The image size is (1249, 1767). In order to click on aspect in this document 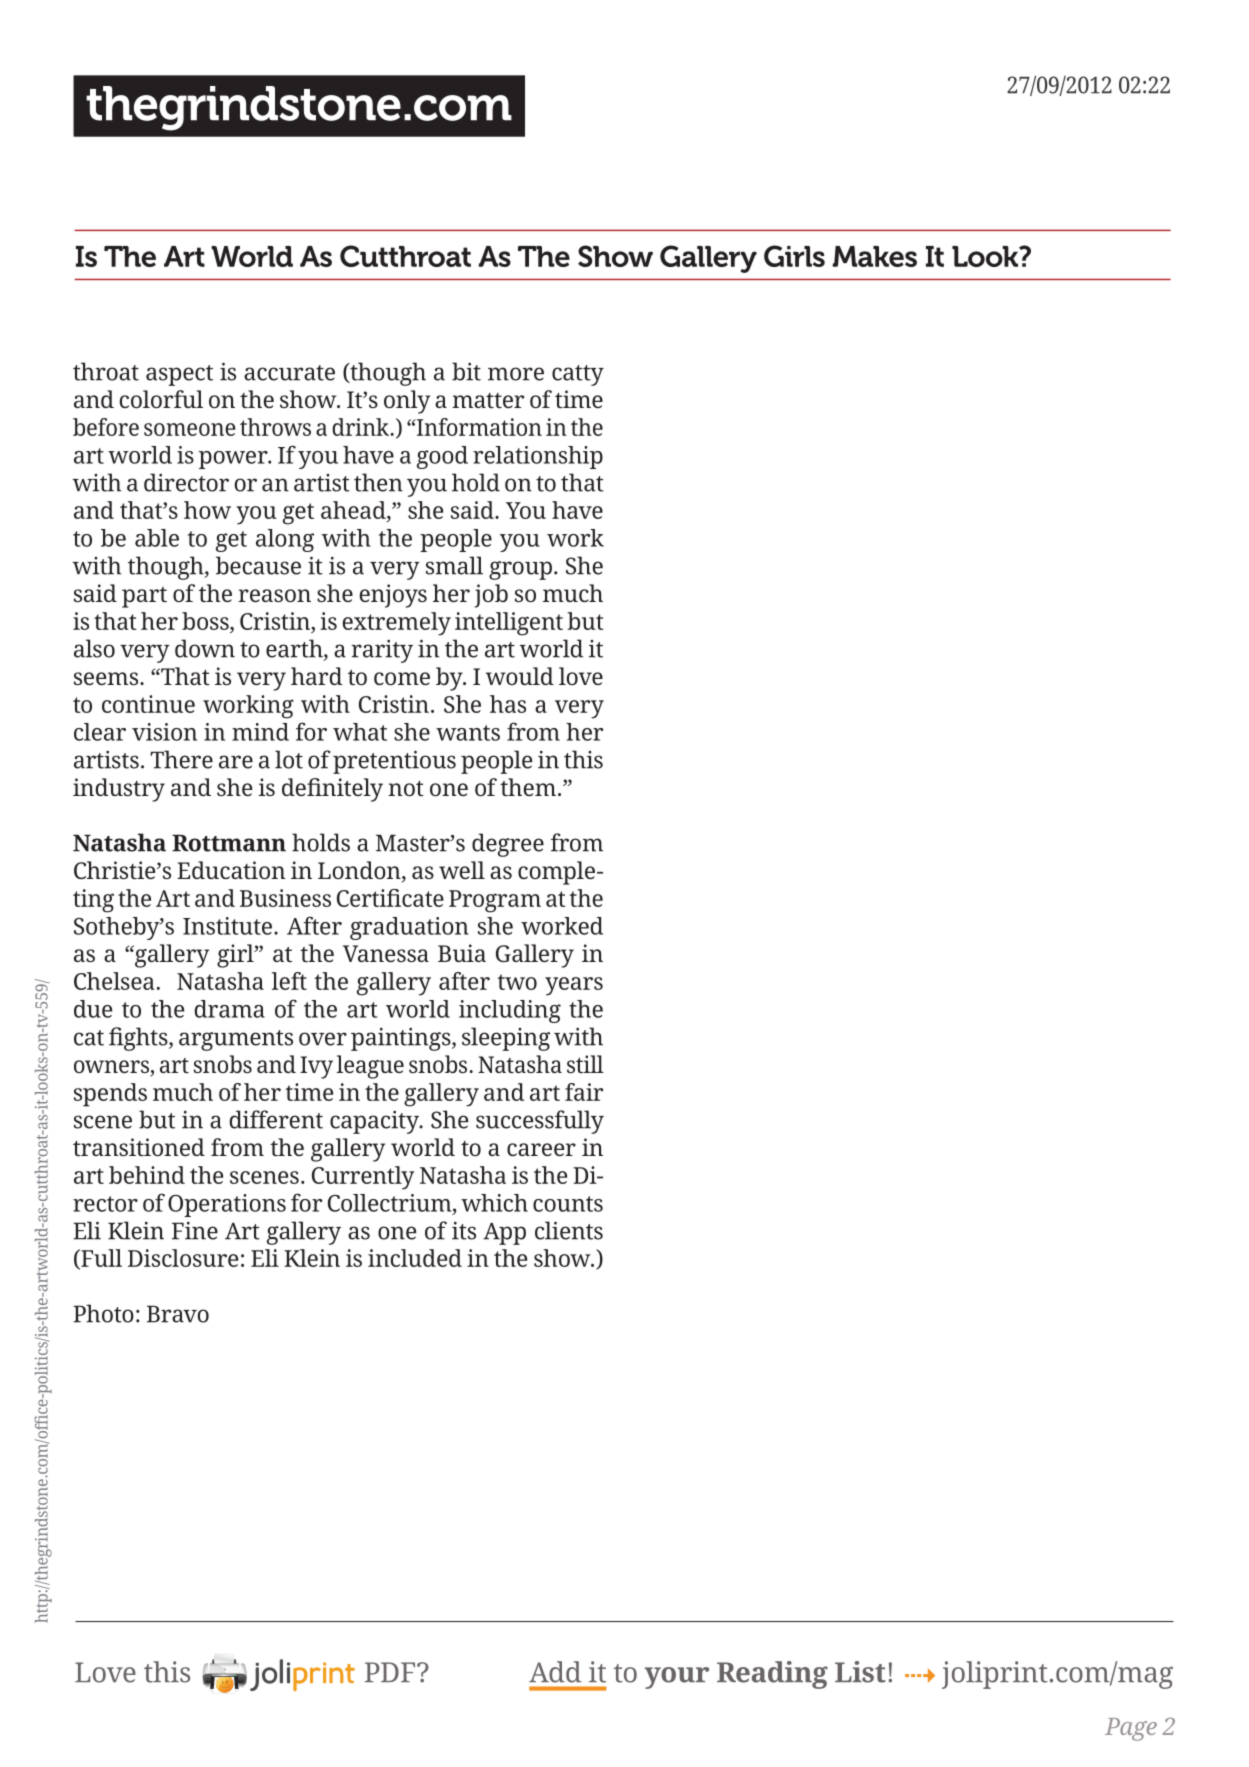, I will do `click(179, 375)`.
